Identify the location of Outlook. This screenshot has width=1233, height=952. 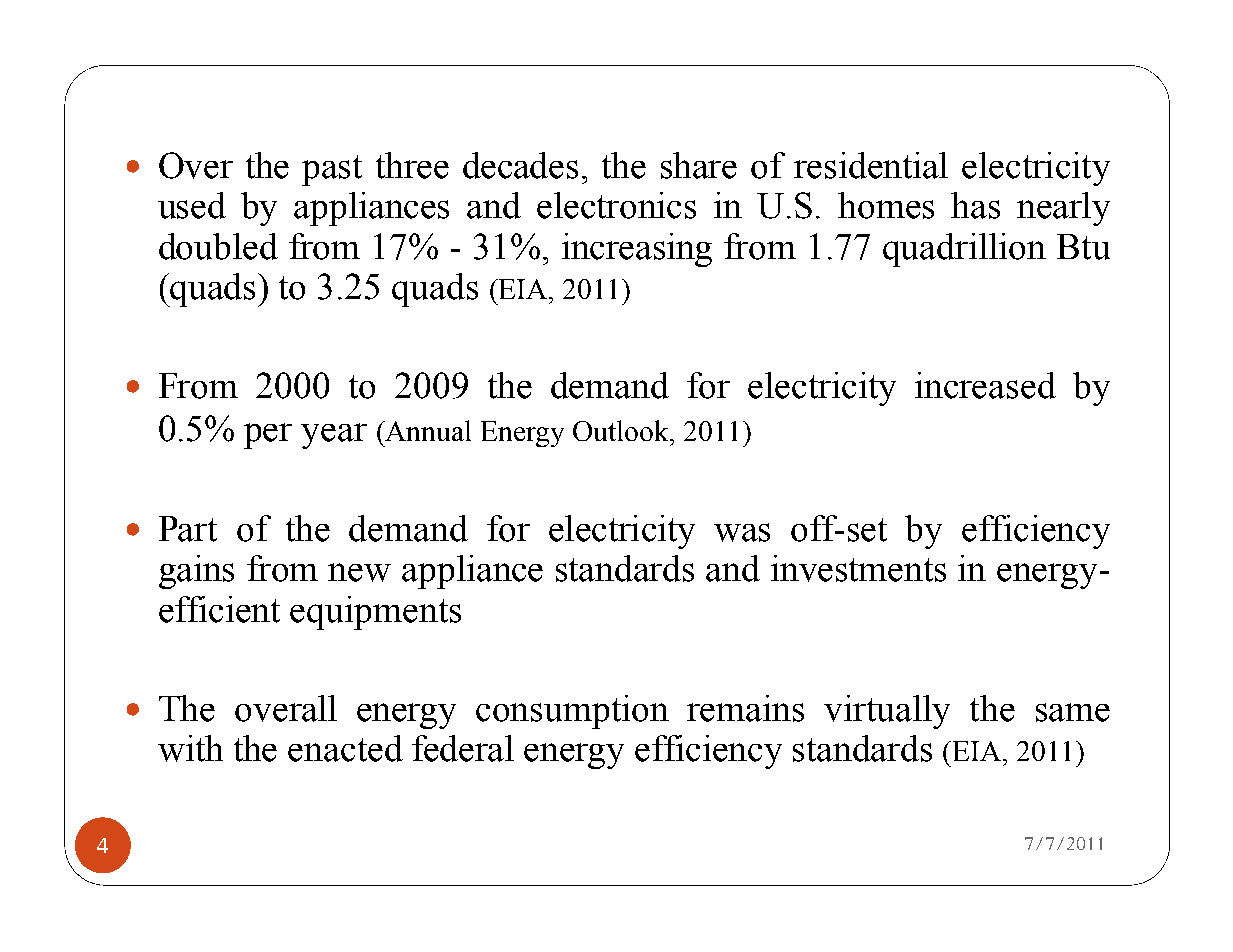
(622, 430).
